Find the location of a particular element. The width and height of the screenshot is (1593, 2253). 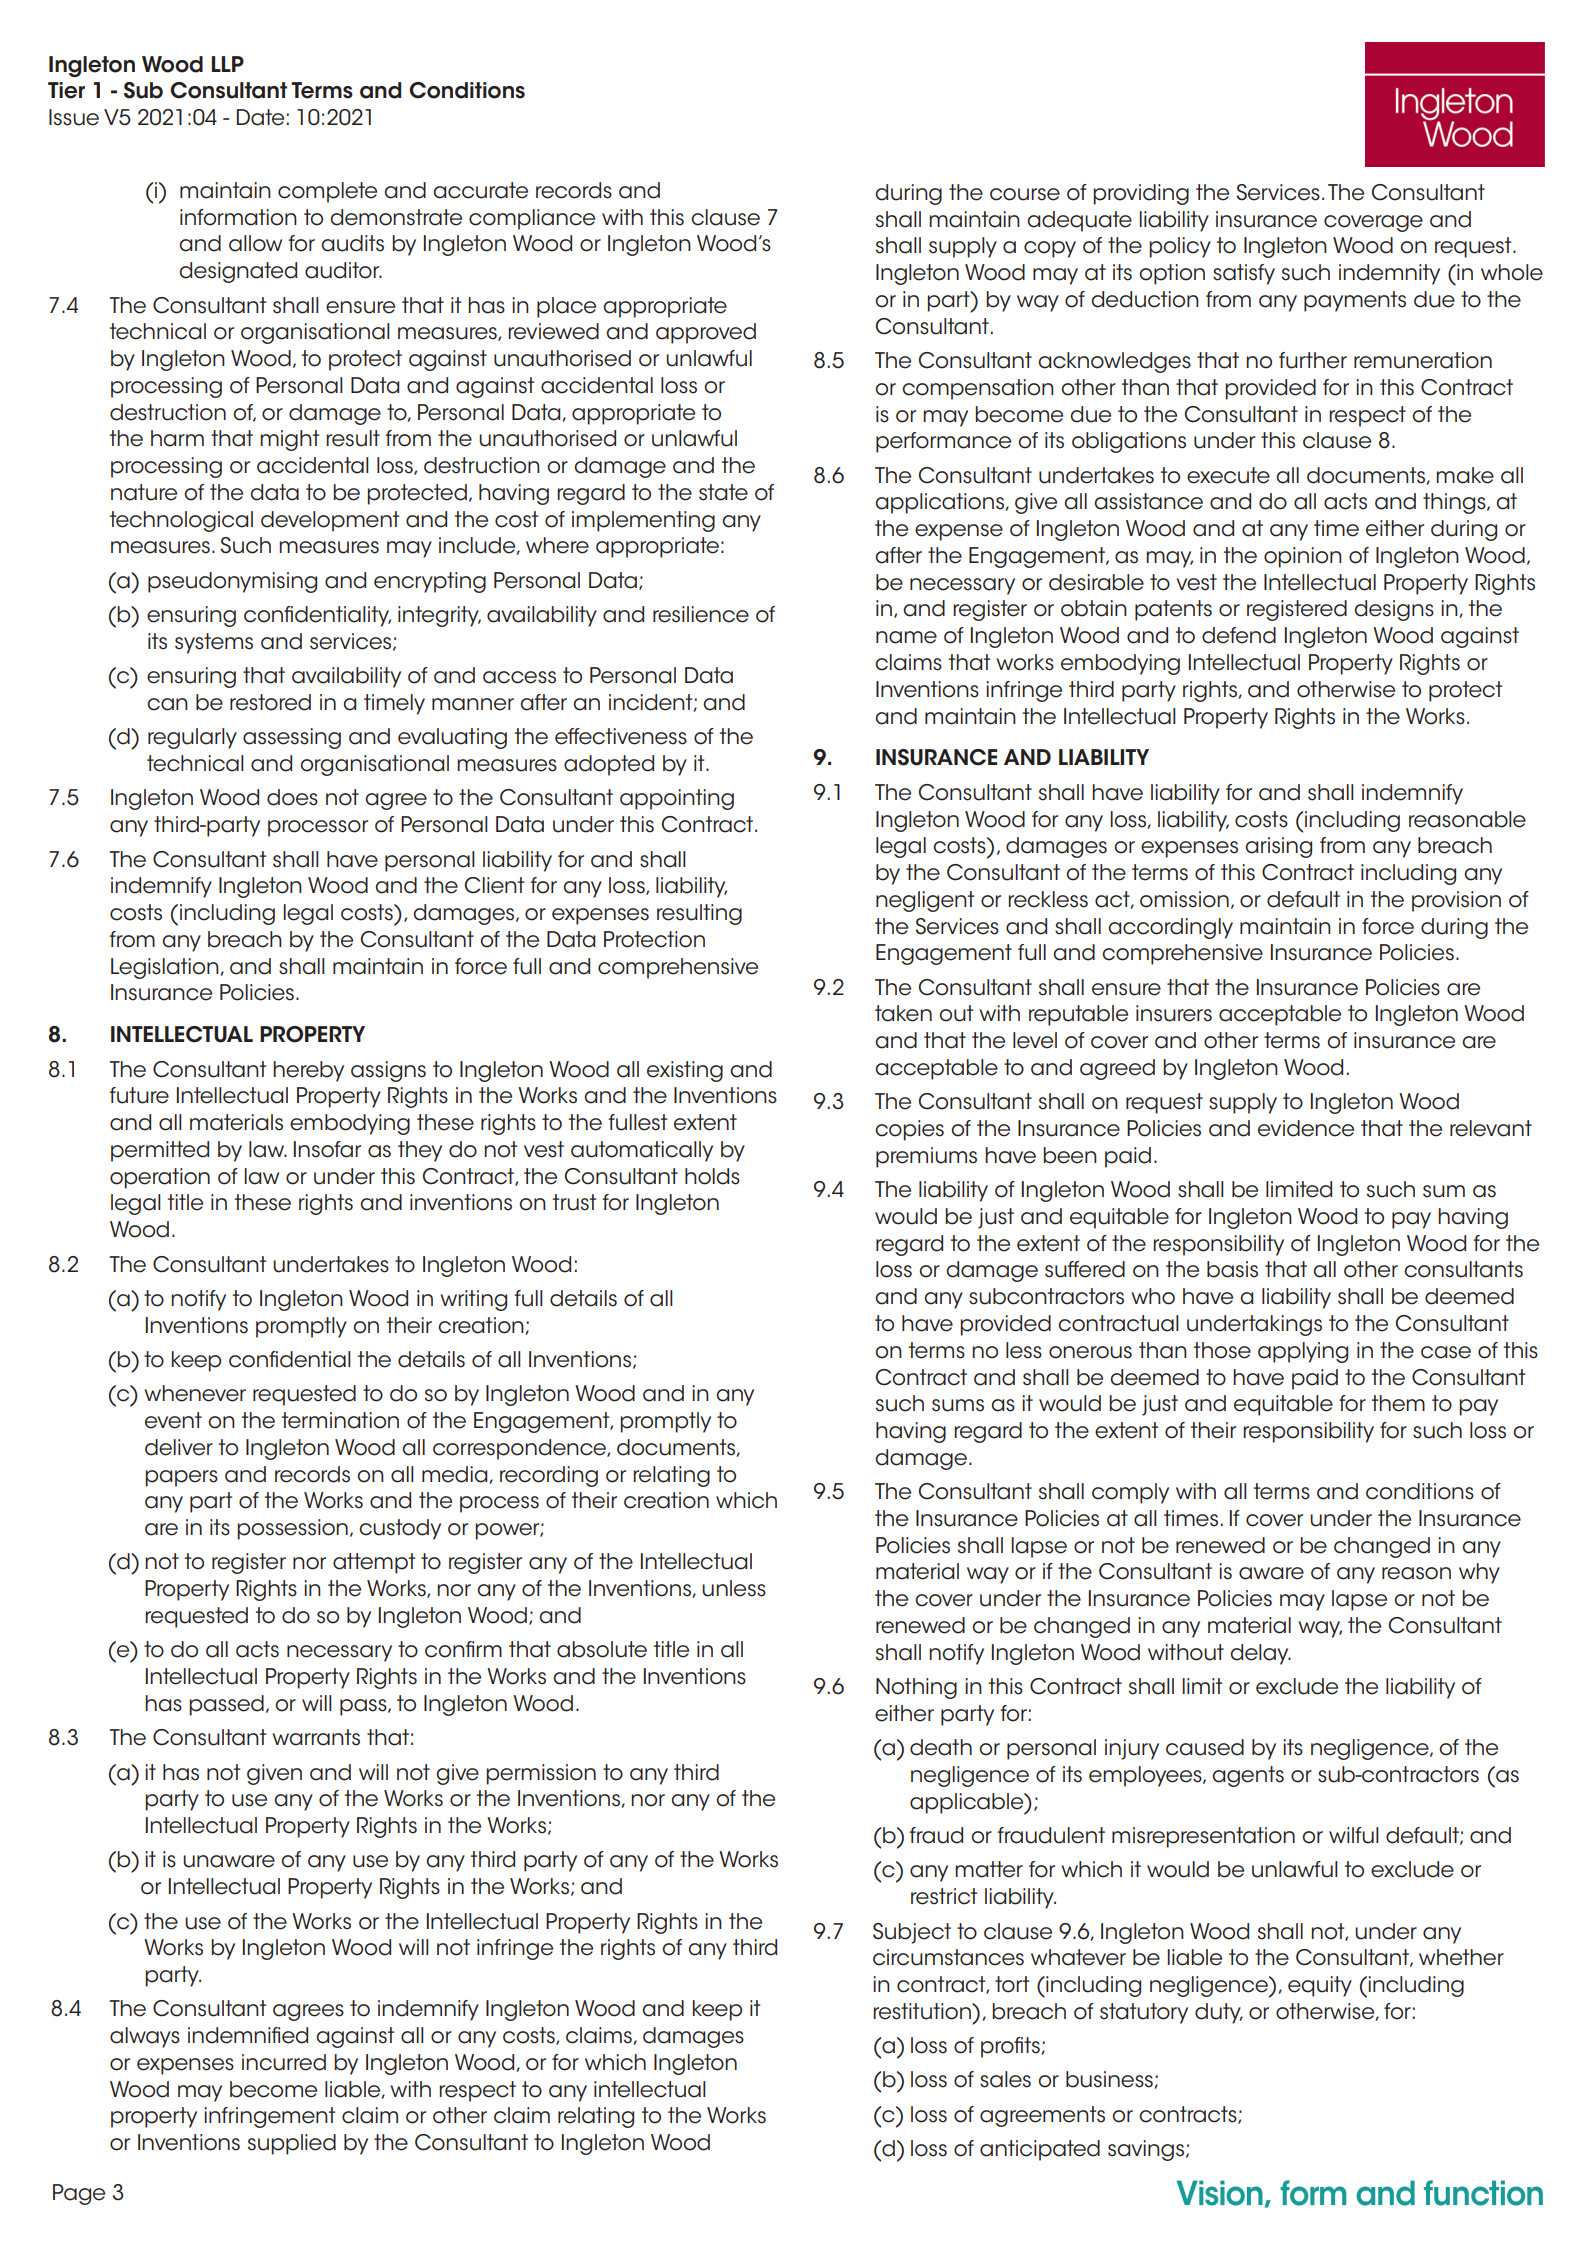

indemnity is located at coordinates (1389, 274).
